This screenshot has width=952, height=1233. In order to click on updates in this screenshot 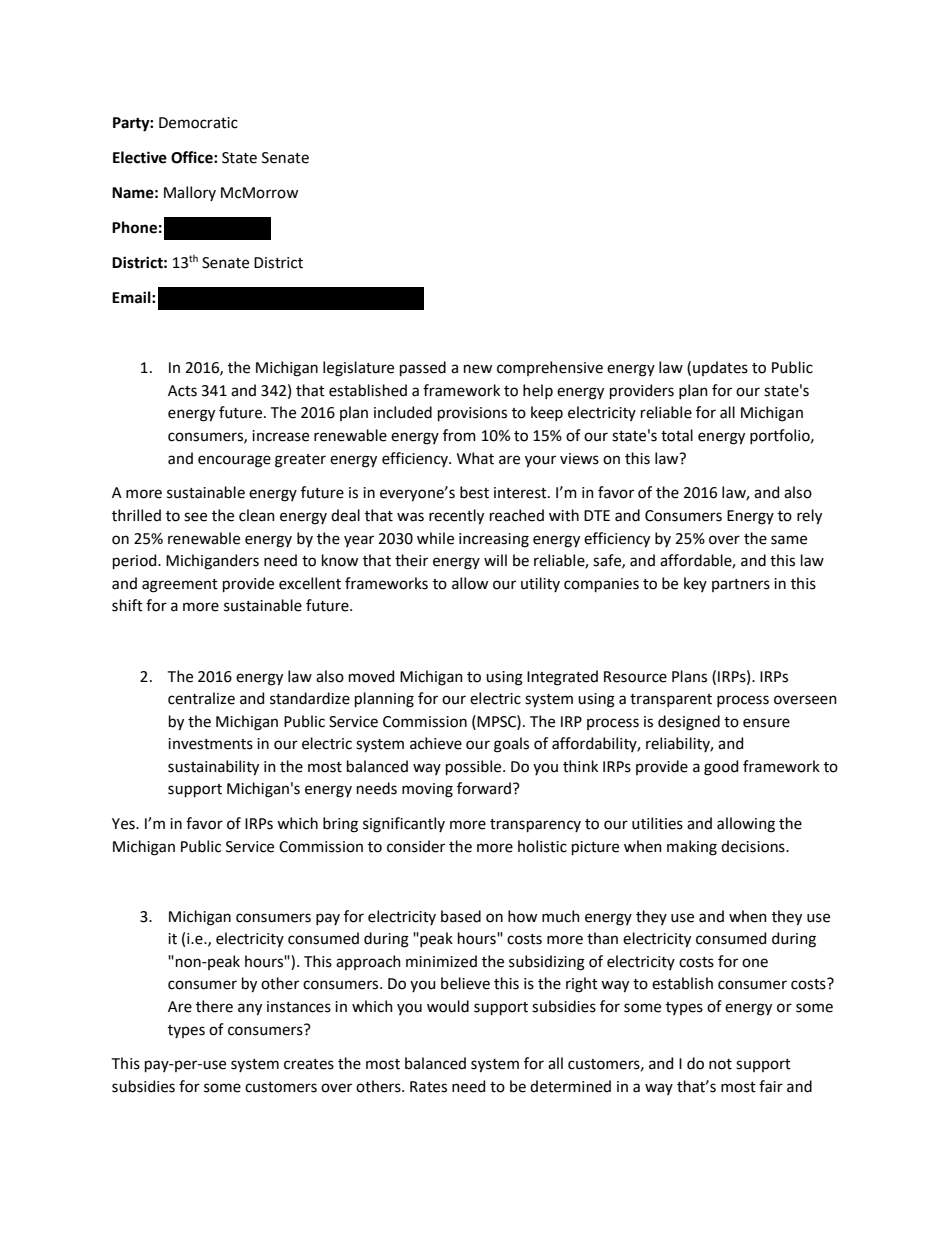, I will do `click(720, 368)`.
